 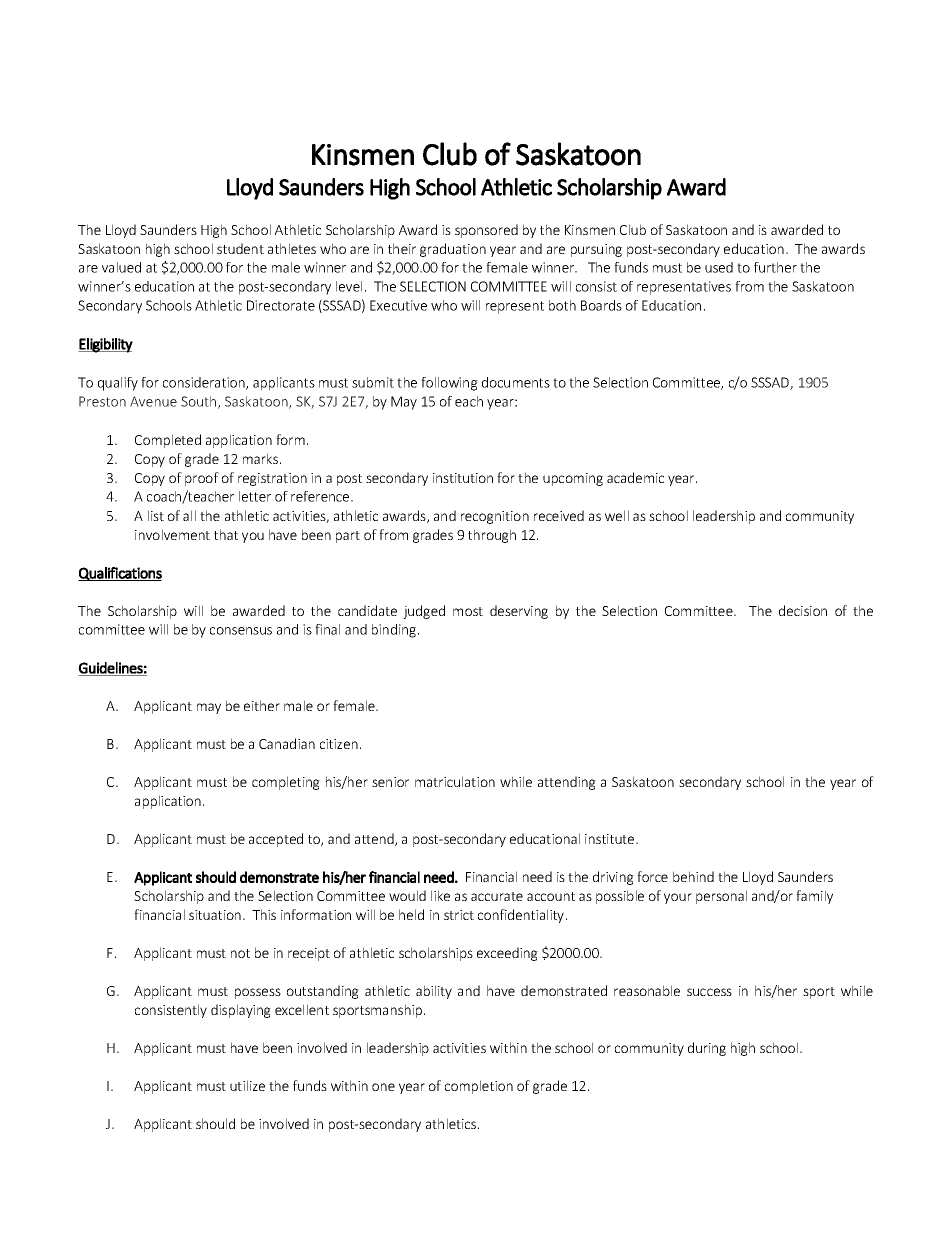 I want to click on graduation, so click(x=453, y=250).
